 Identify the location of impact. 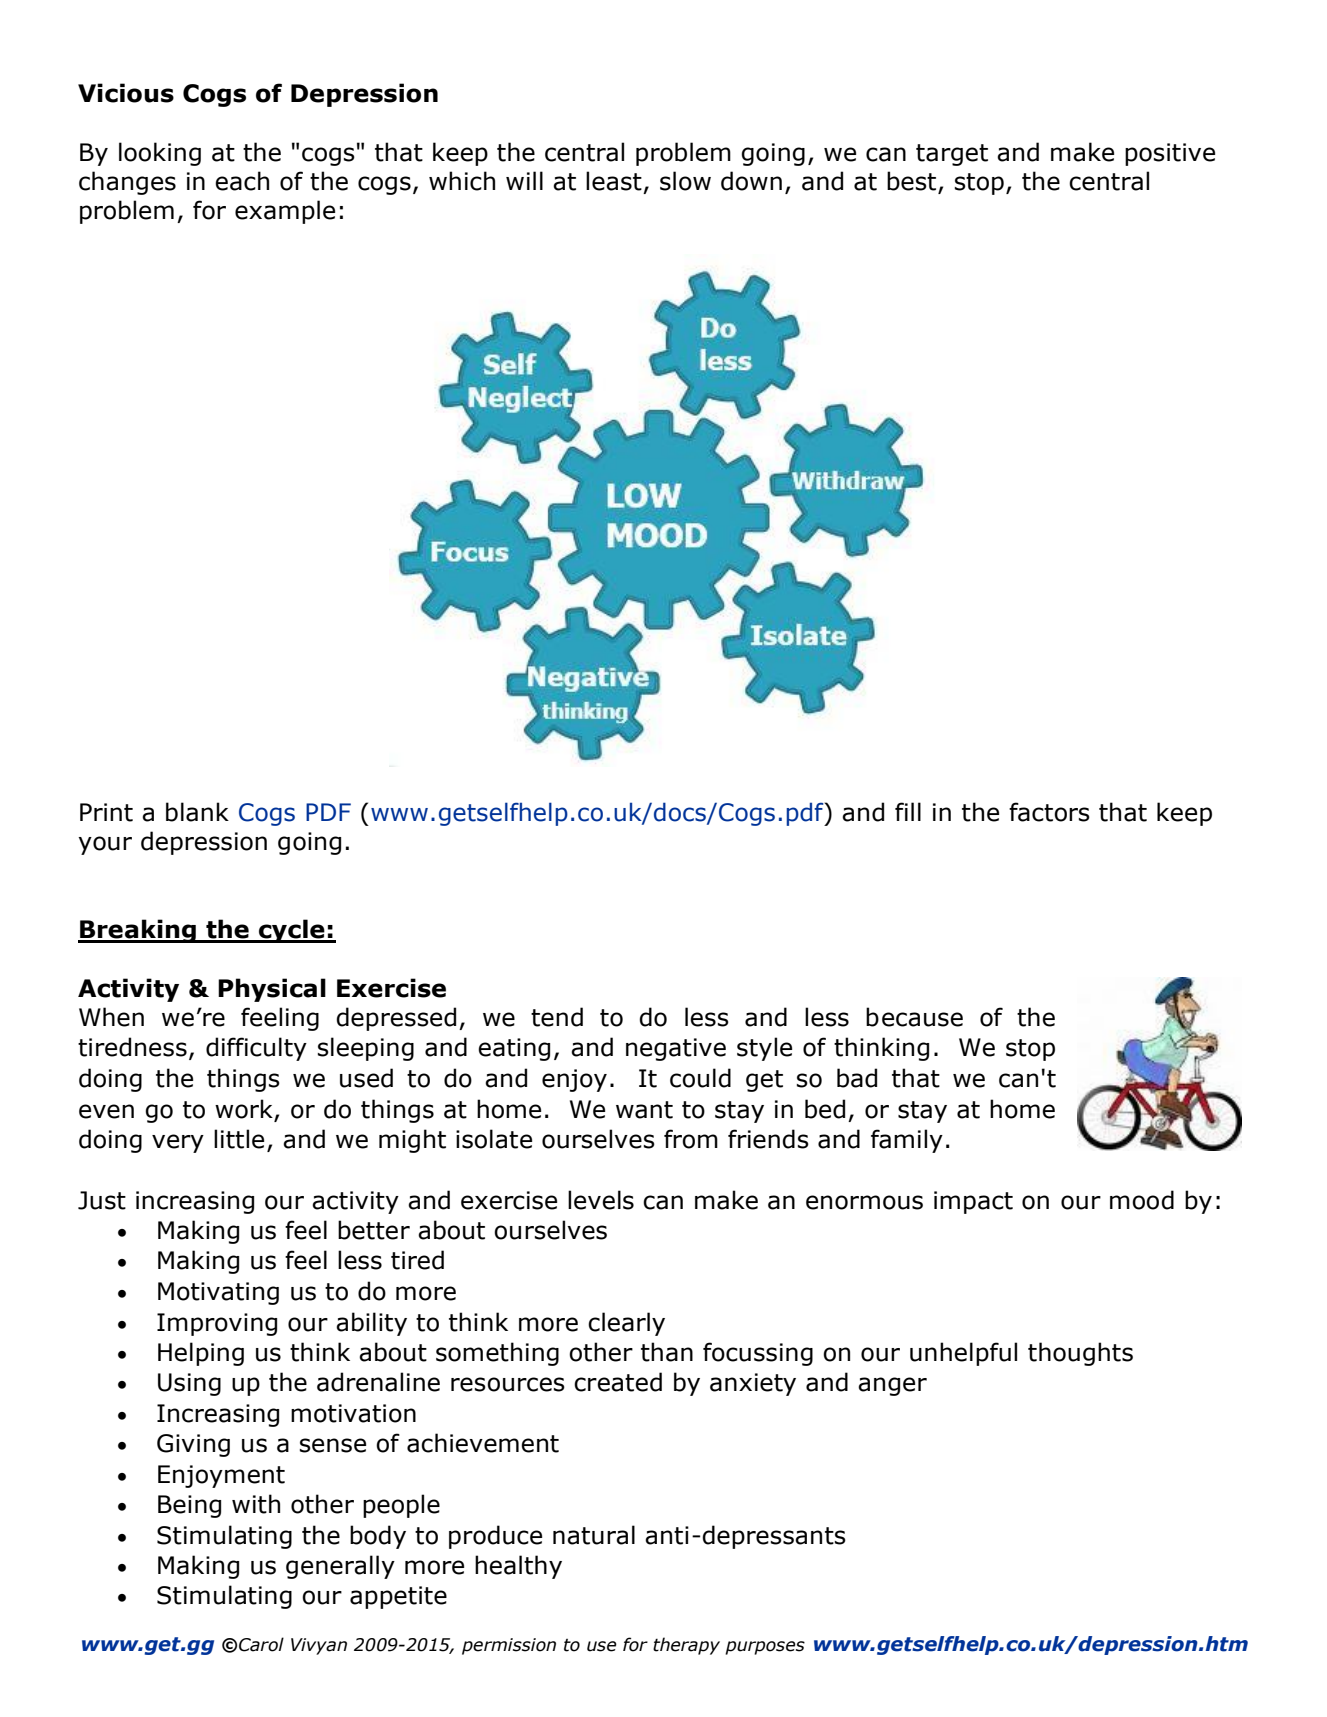
(973, 1202).
